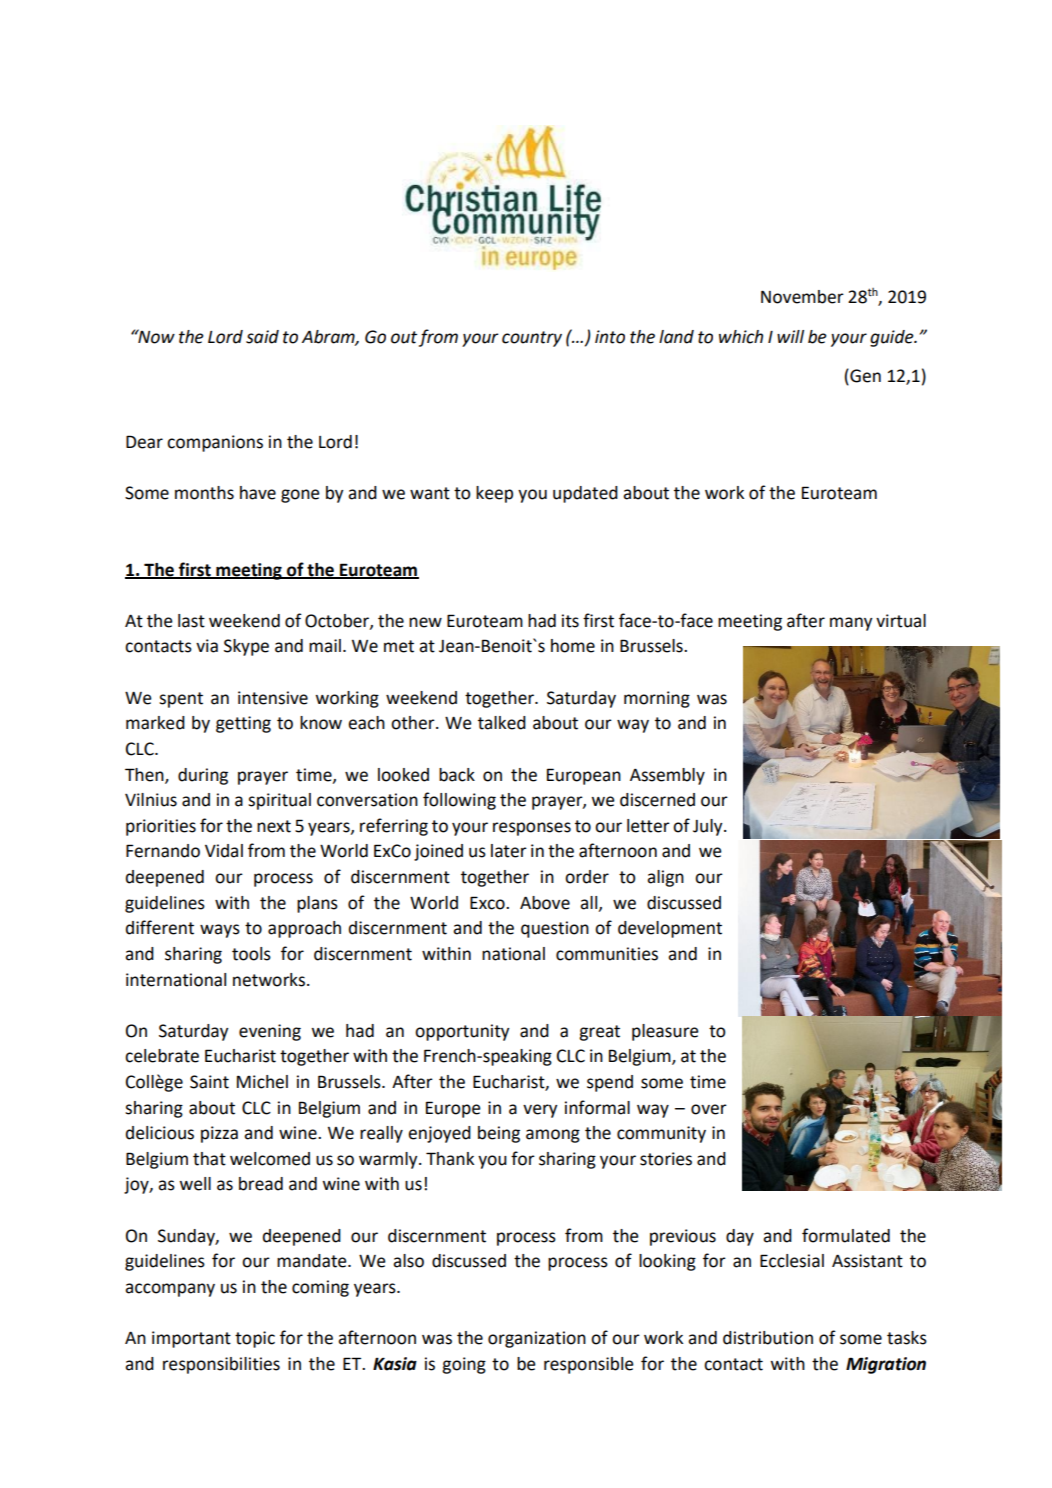 This screenshot has width=1052, height=1488. I want to click on home, so click(573, 646).
